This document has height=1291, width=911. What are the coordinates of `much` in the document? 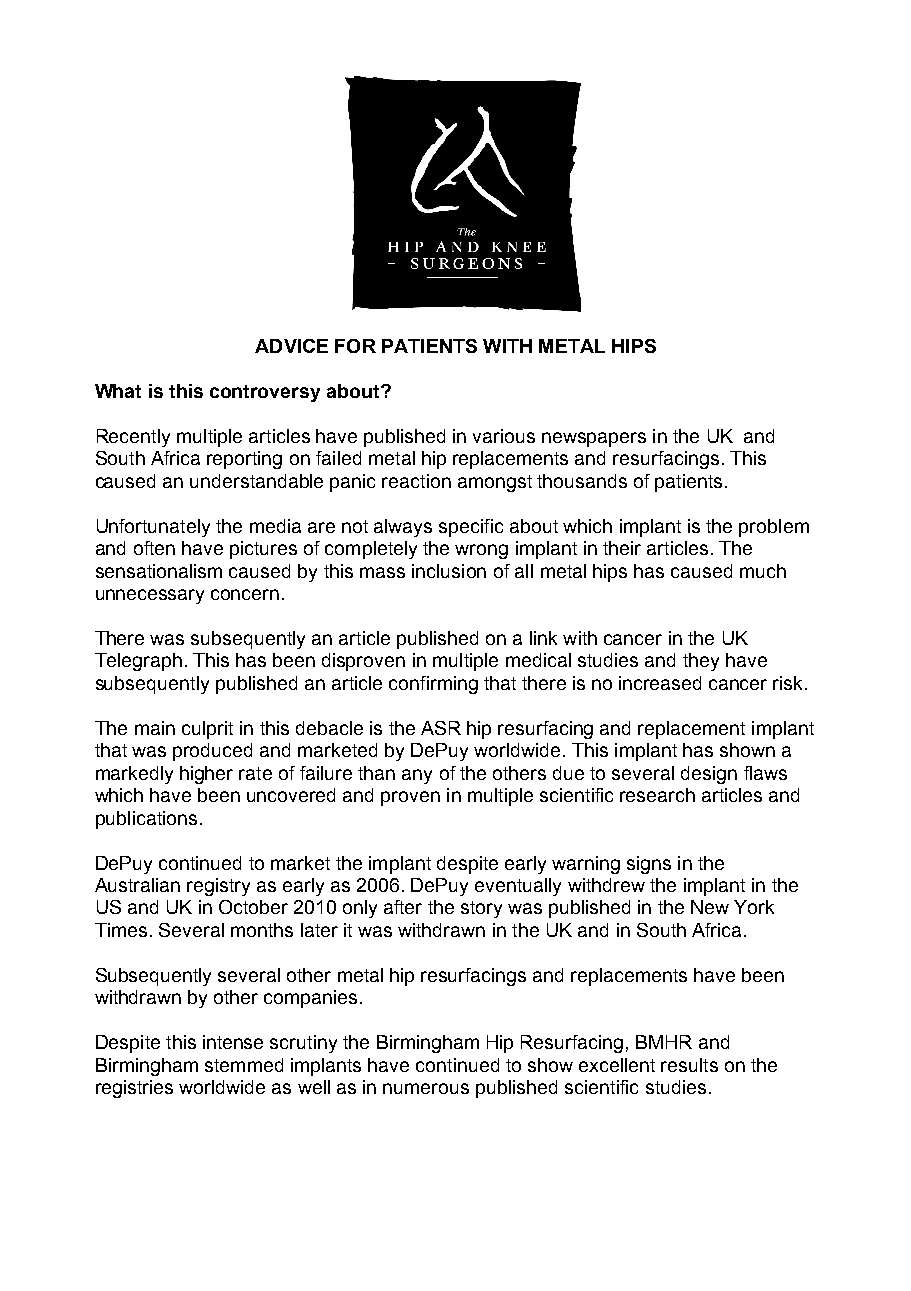 It's located at (763, 571).
